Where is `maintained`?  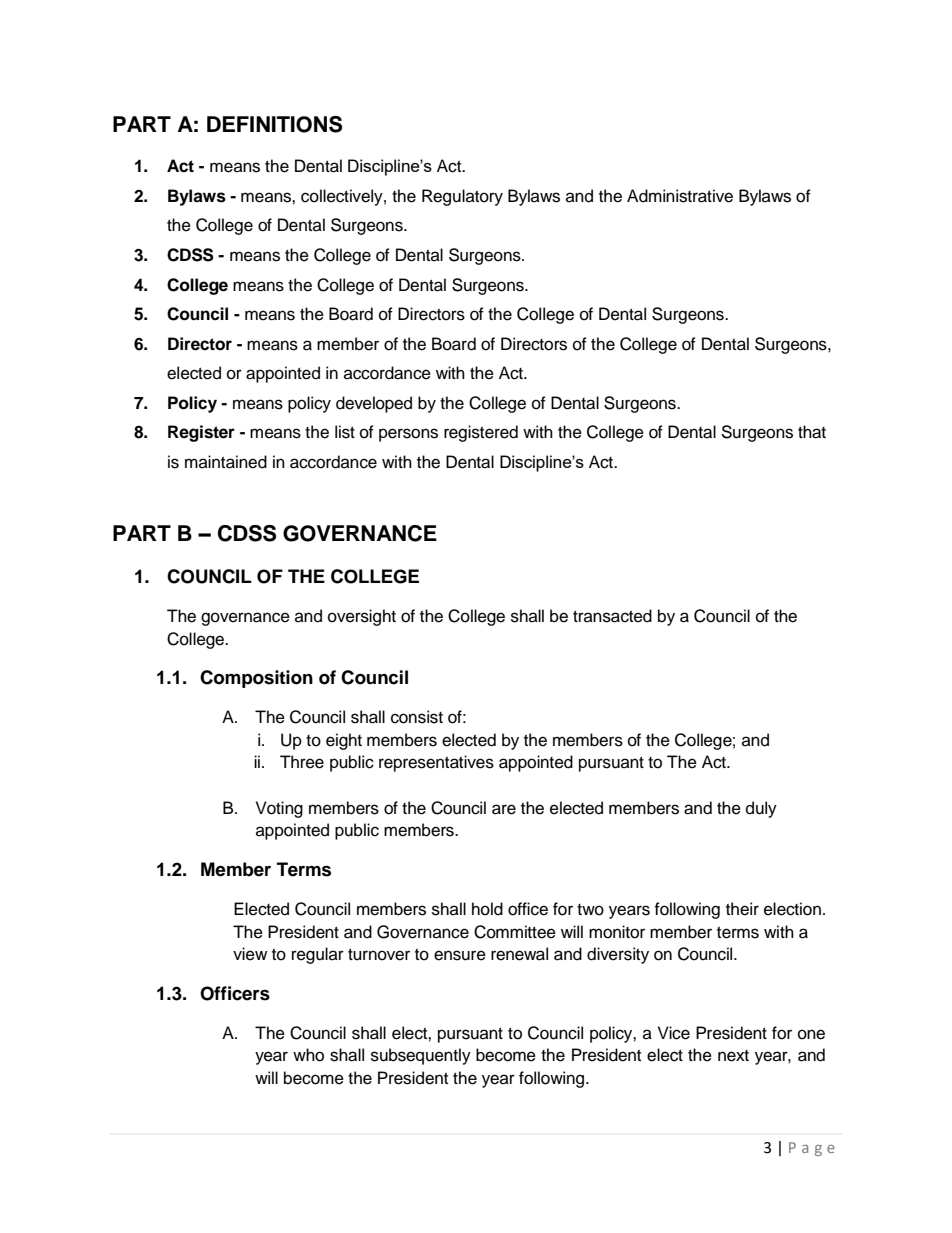 maintained is located at coordinates (226, 462).
